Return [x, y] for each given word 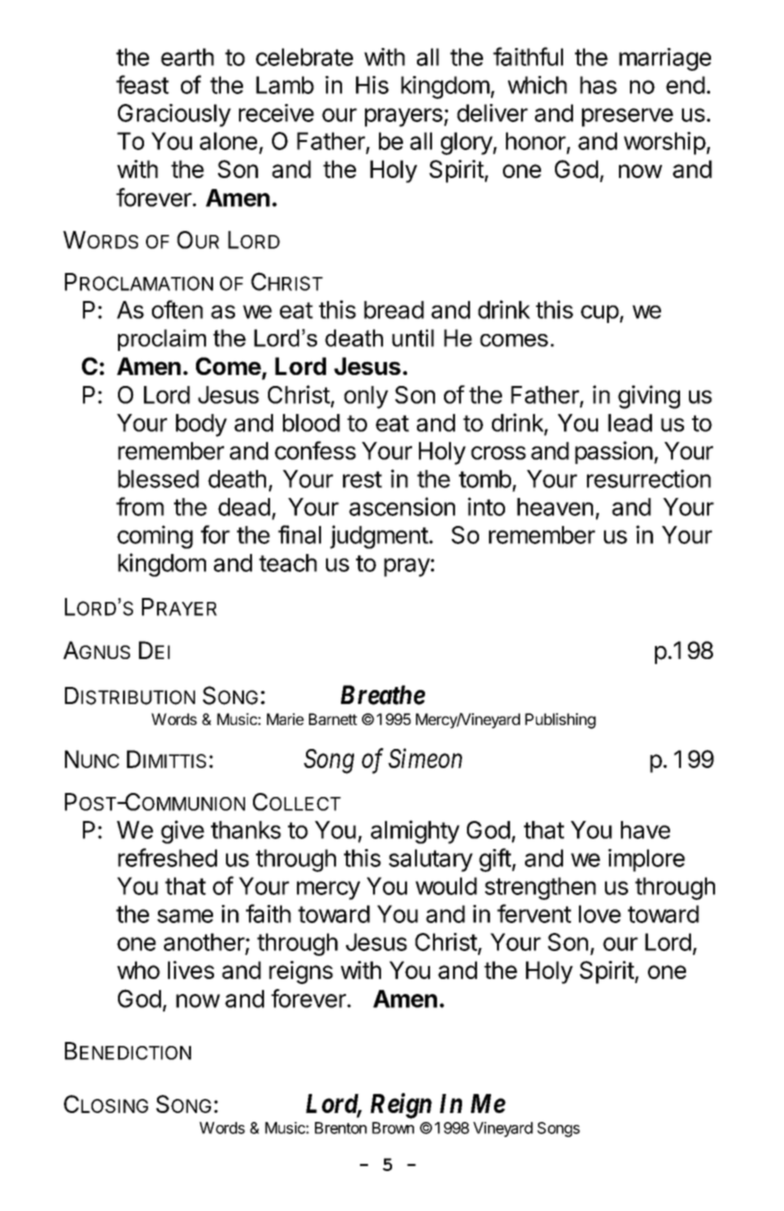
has [598, 85]
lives [191, 970]
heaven [555, 507]
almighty [415, 832]
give [182, 832]
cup [600, 314]
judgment [380, 537]
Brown [393, 1128]
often [177, 309]
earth [187, 57]
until [413, 338]
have [645, 830]
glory [467, 143]
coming [155, 537]
